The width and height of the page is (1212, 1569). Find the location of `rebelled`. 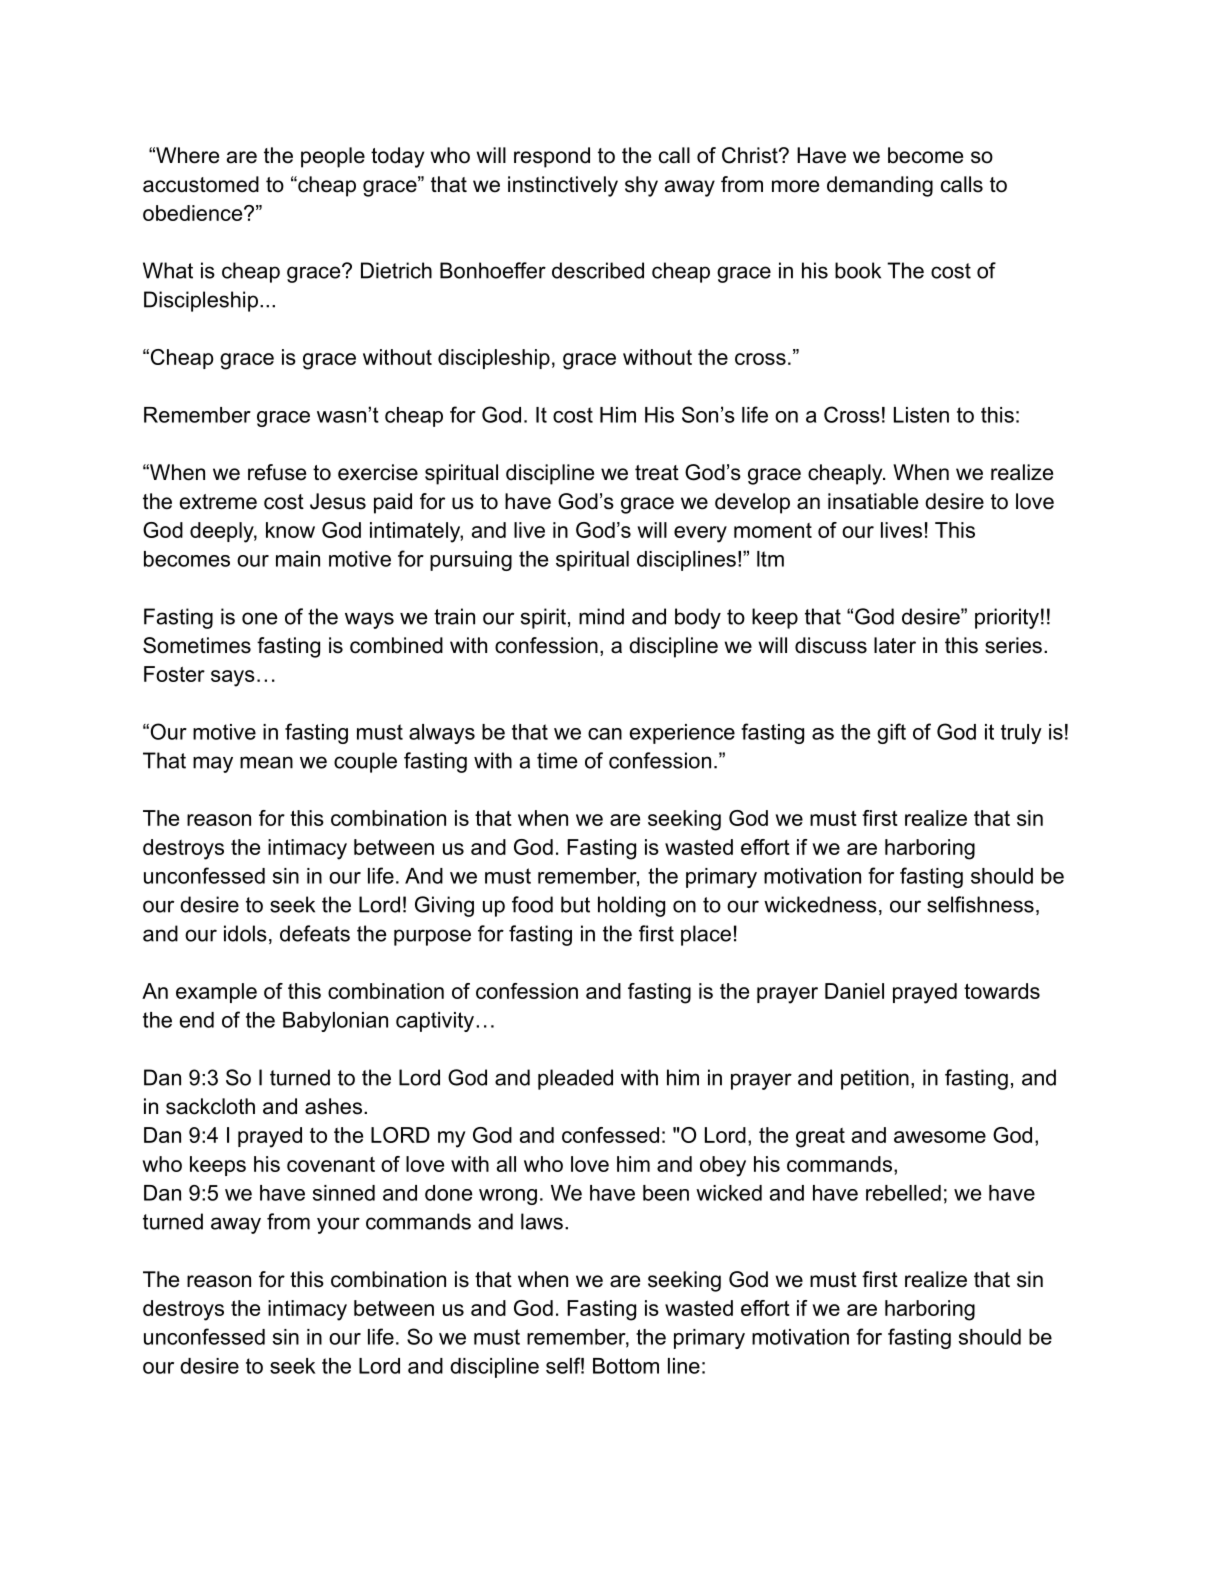

rebelled is located at coordinates (903, 1193).
